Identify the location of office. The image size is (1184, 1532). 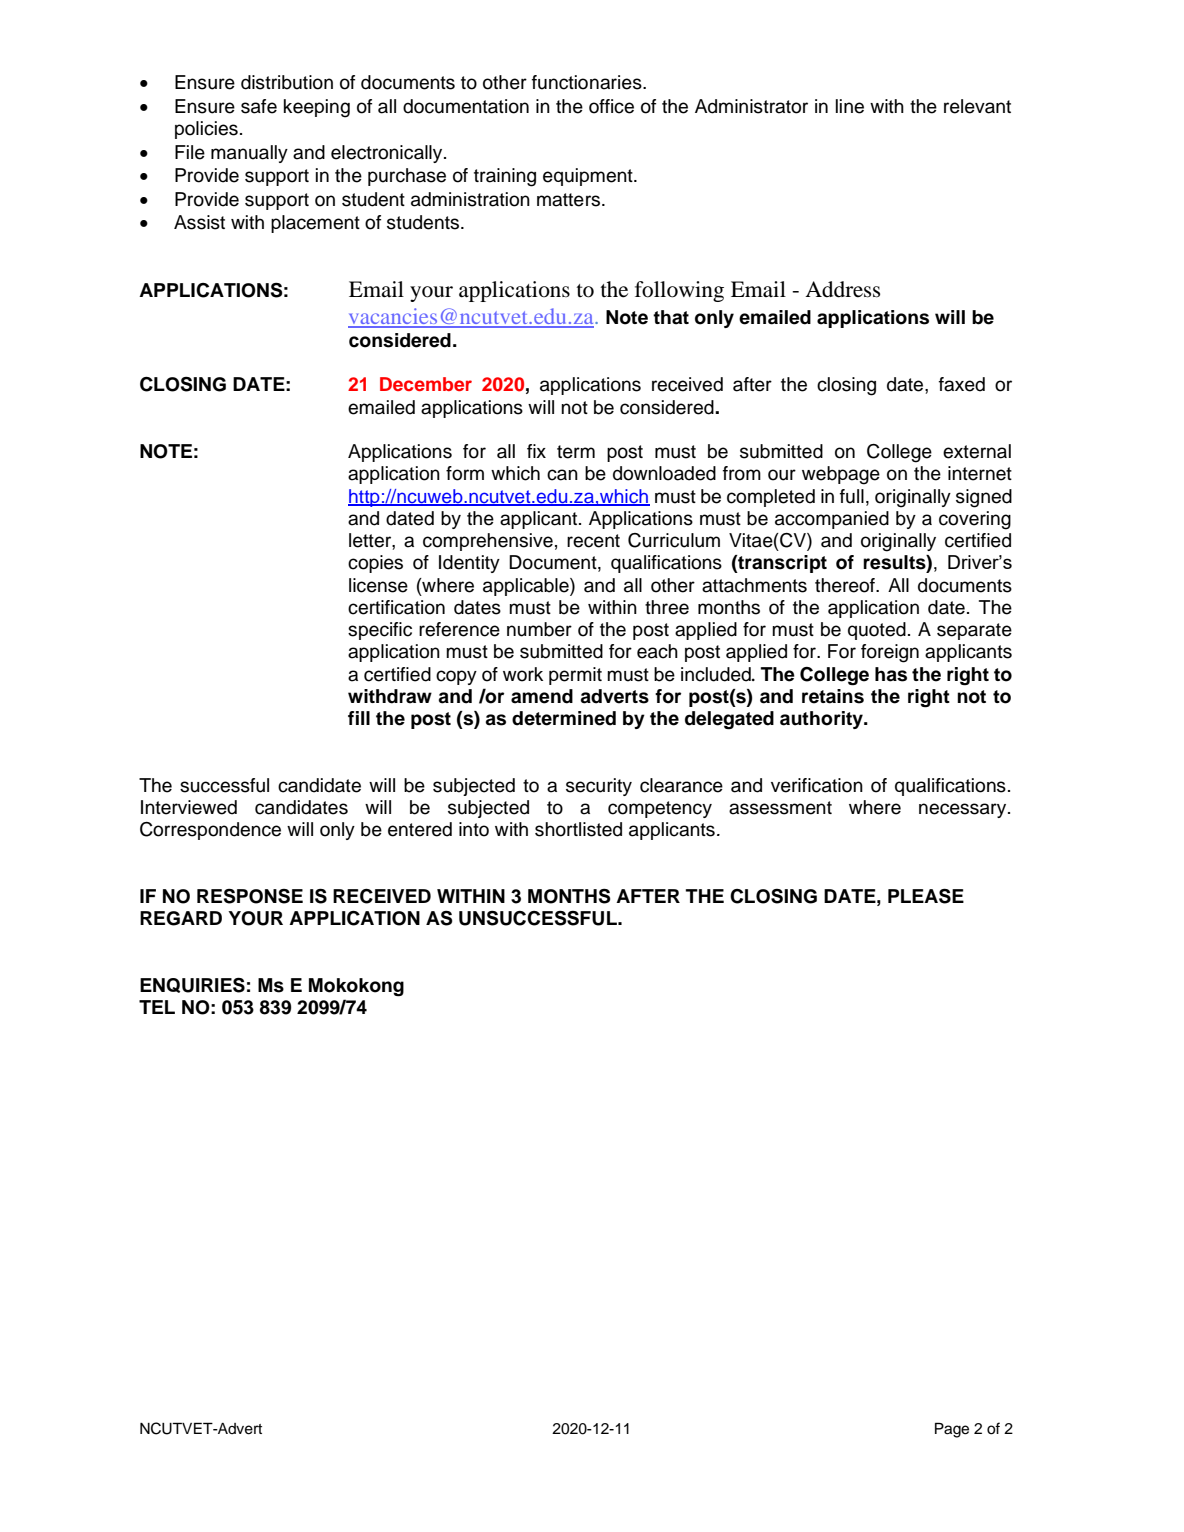
(611, 106).
